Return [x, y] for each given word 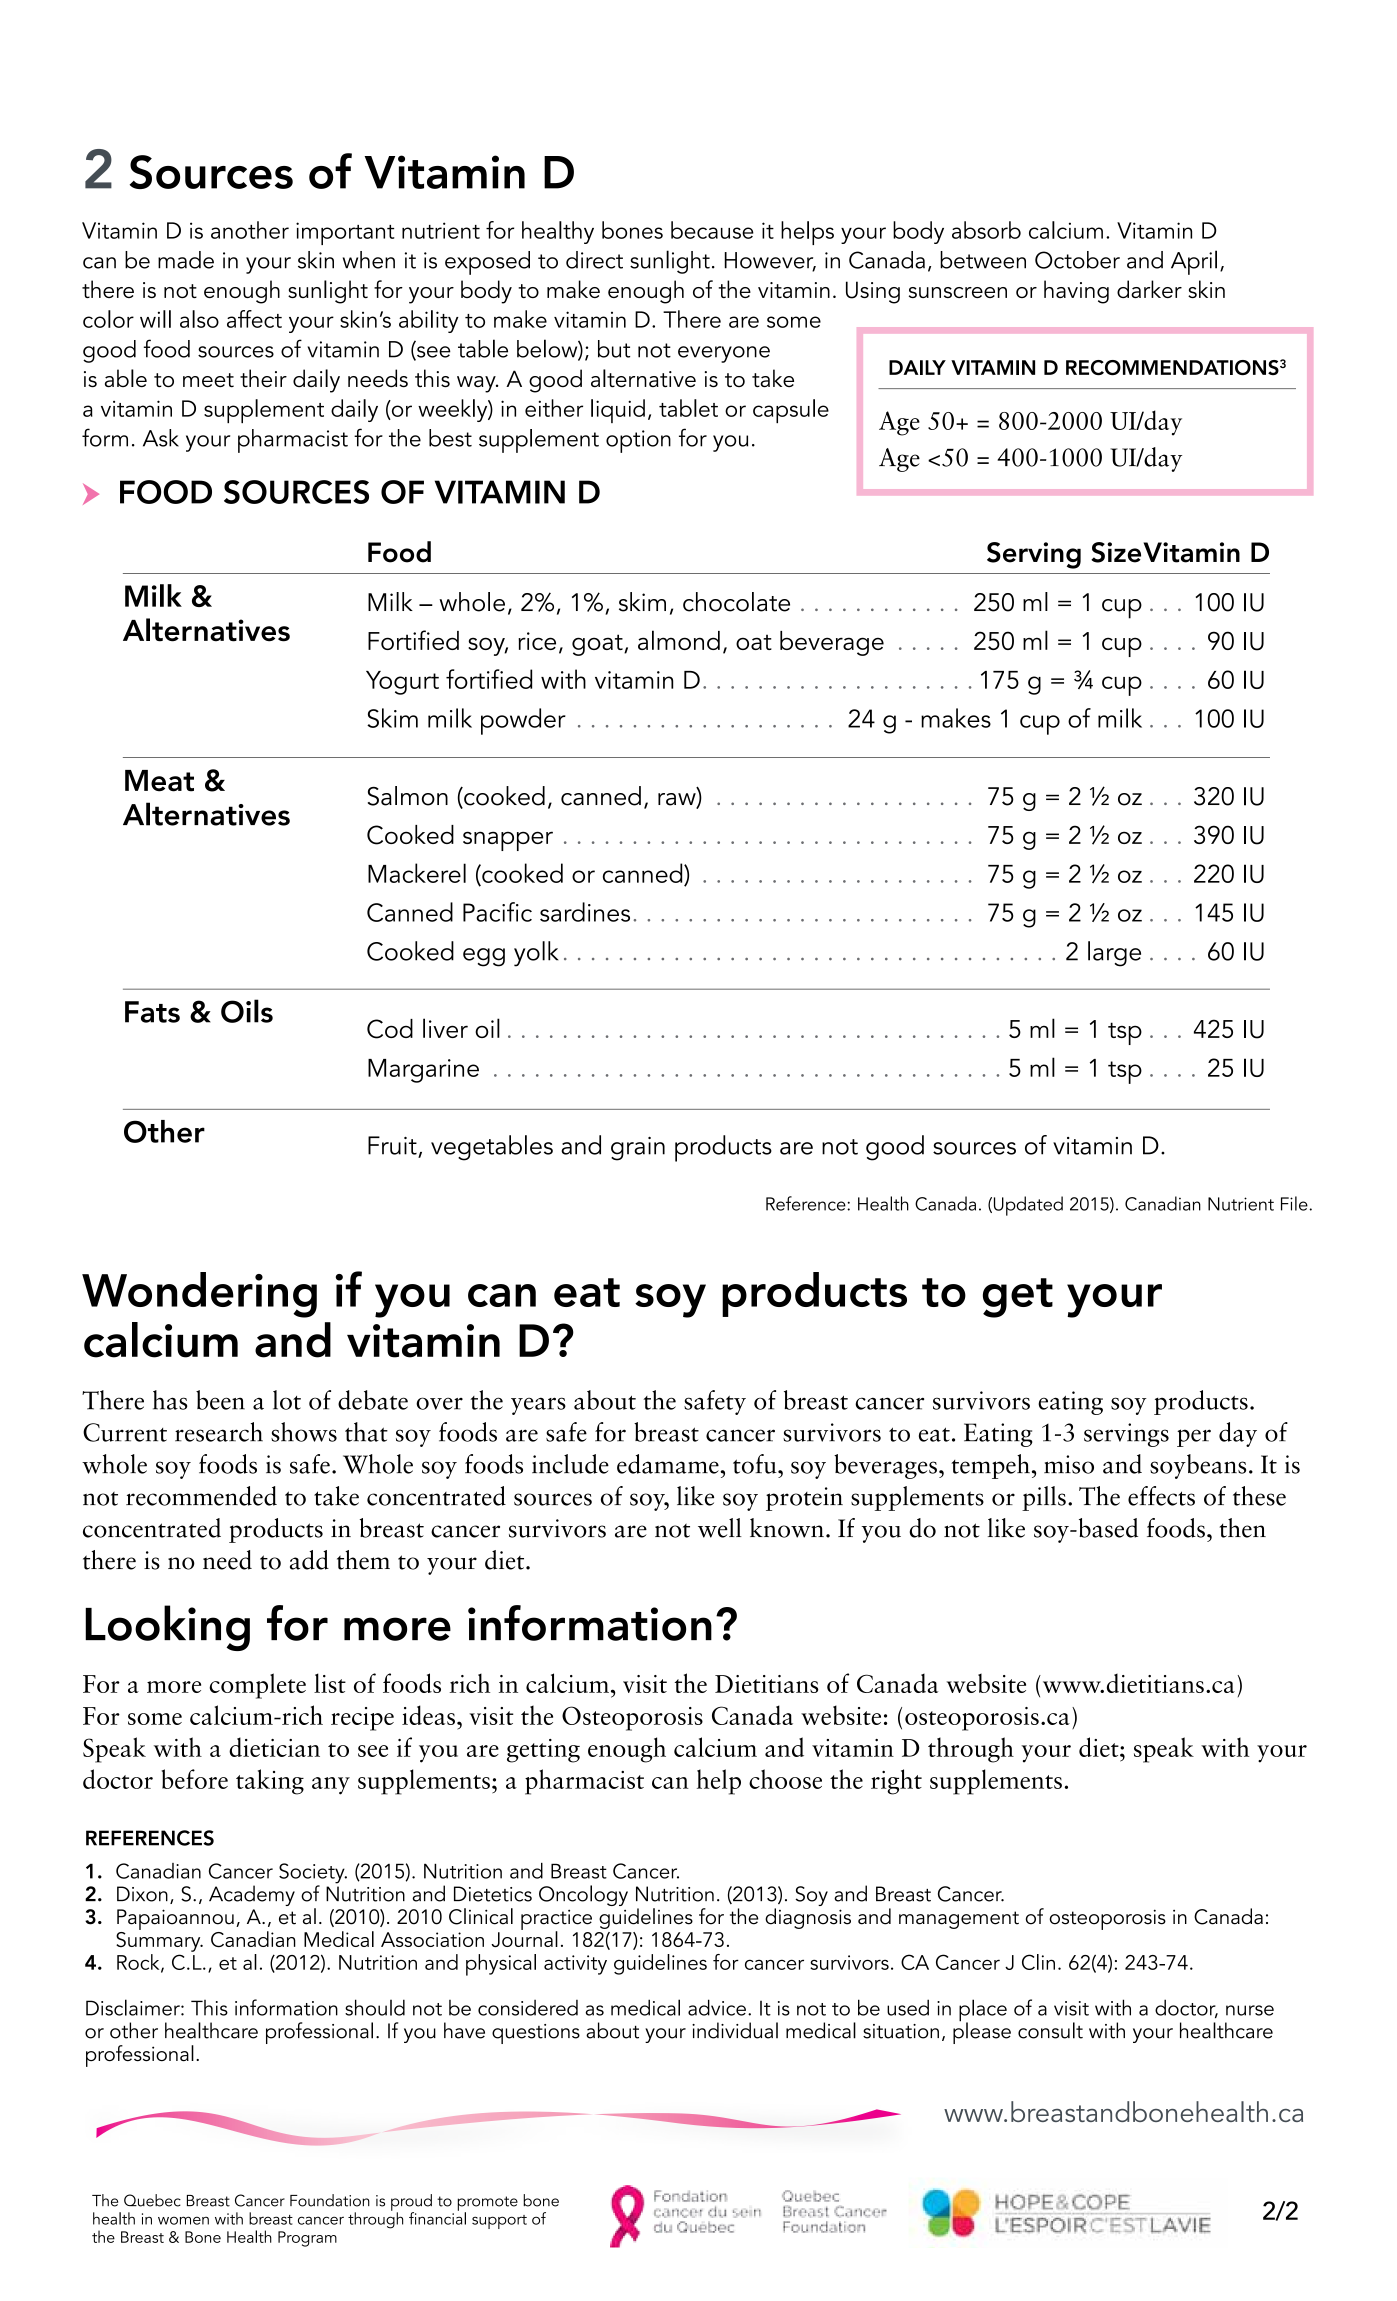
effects [1161, 1496]
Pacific [497, 912]
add [309, 1560]
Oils [247, 1011]
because [712, 230]
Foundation [330, 2200]
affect [254, 319]
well [720, 1528]
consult [1050, 2030]
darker [1149, 289]
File [1294, 1203]
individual [735, 2030]
